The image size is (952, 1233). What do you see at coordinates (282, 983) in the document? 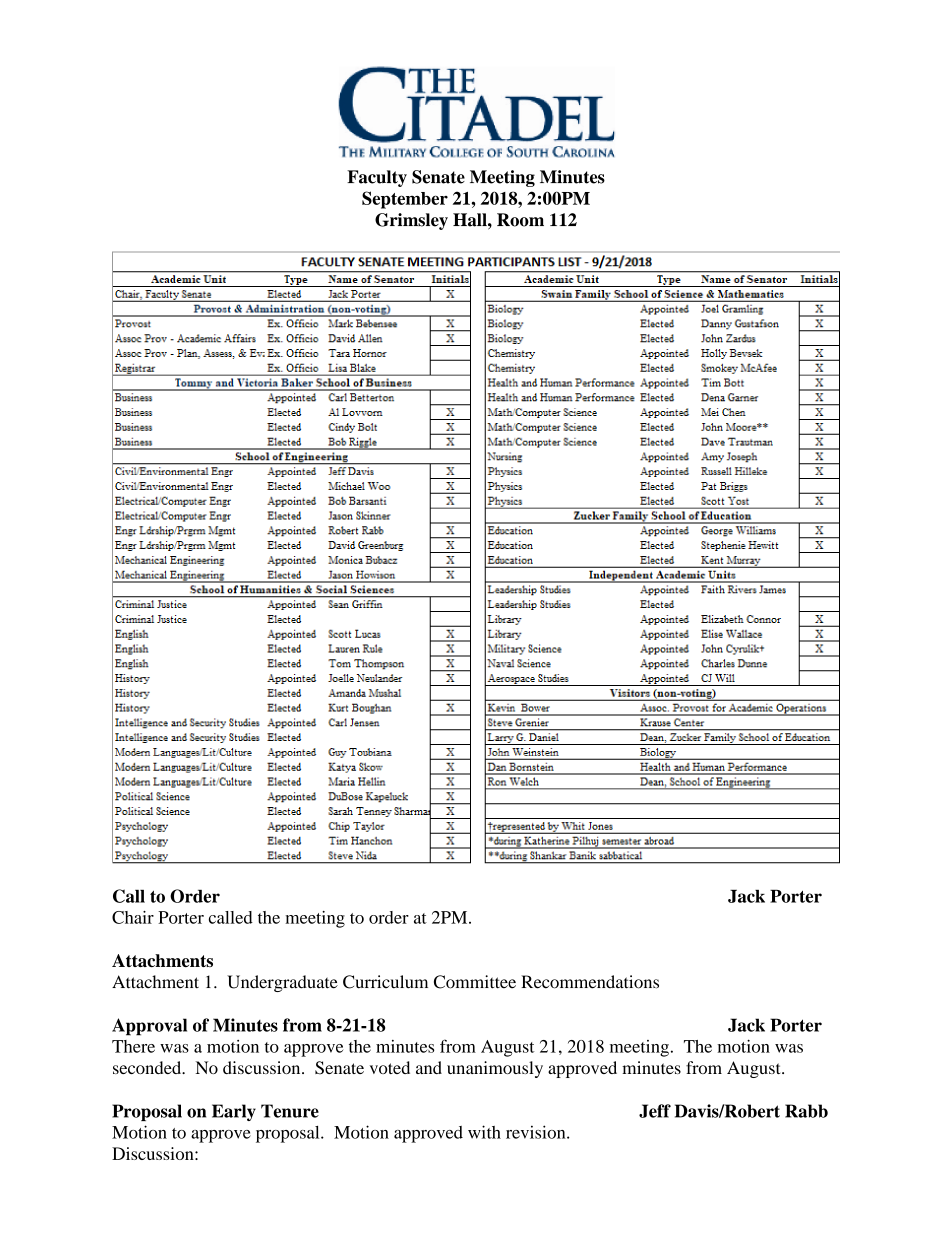
I see `Undergraduate` at bounding box center [282, 983].
